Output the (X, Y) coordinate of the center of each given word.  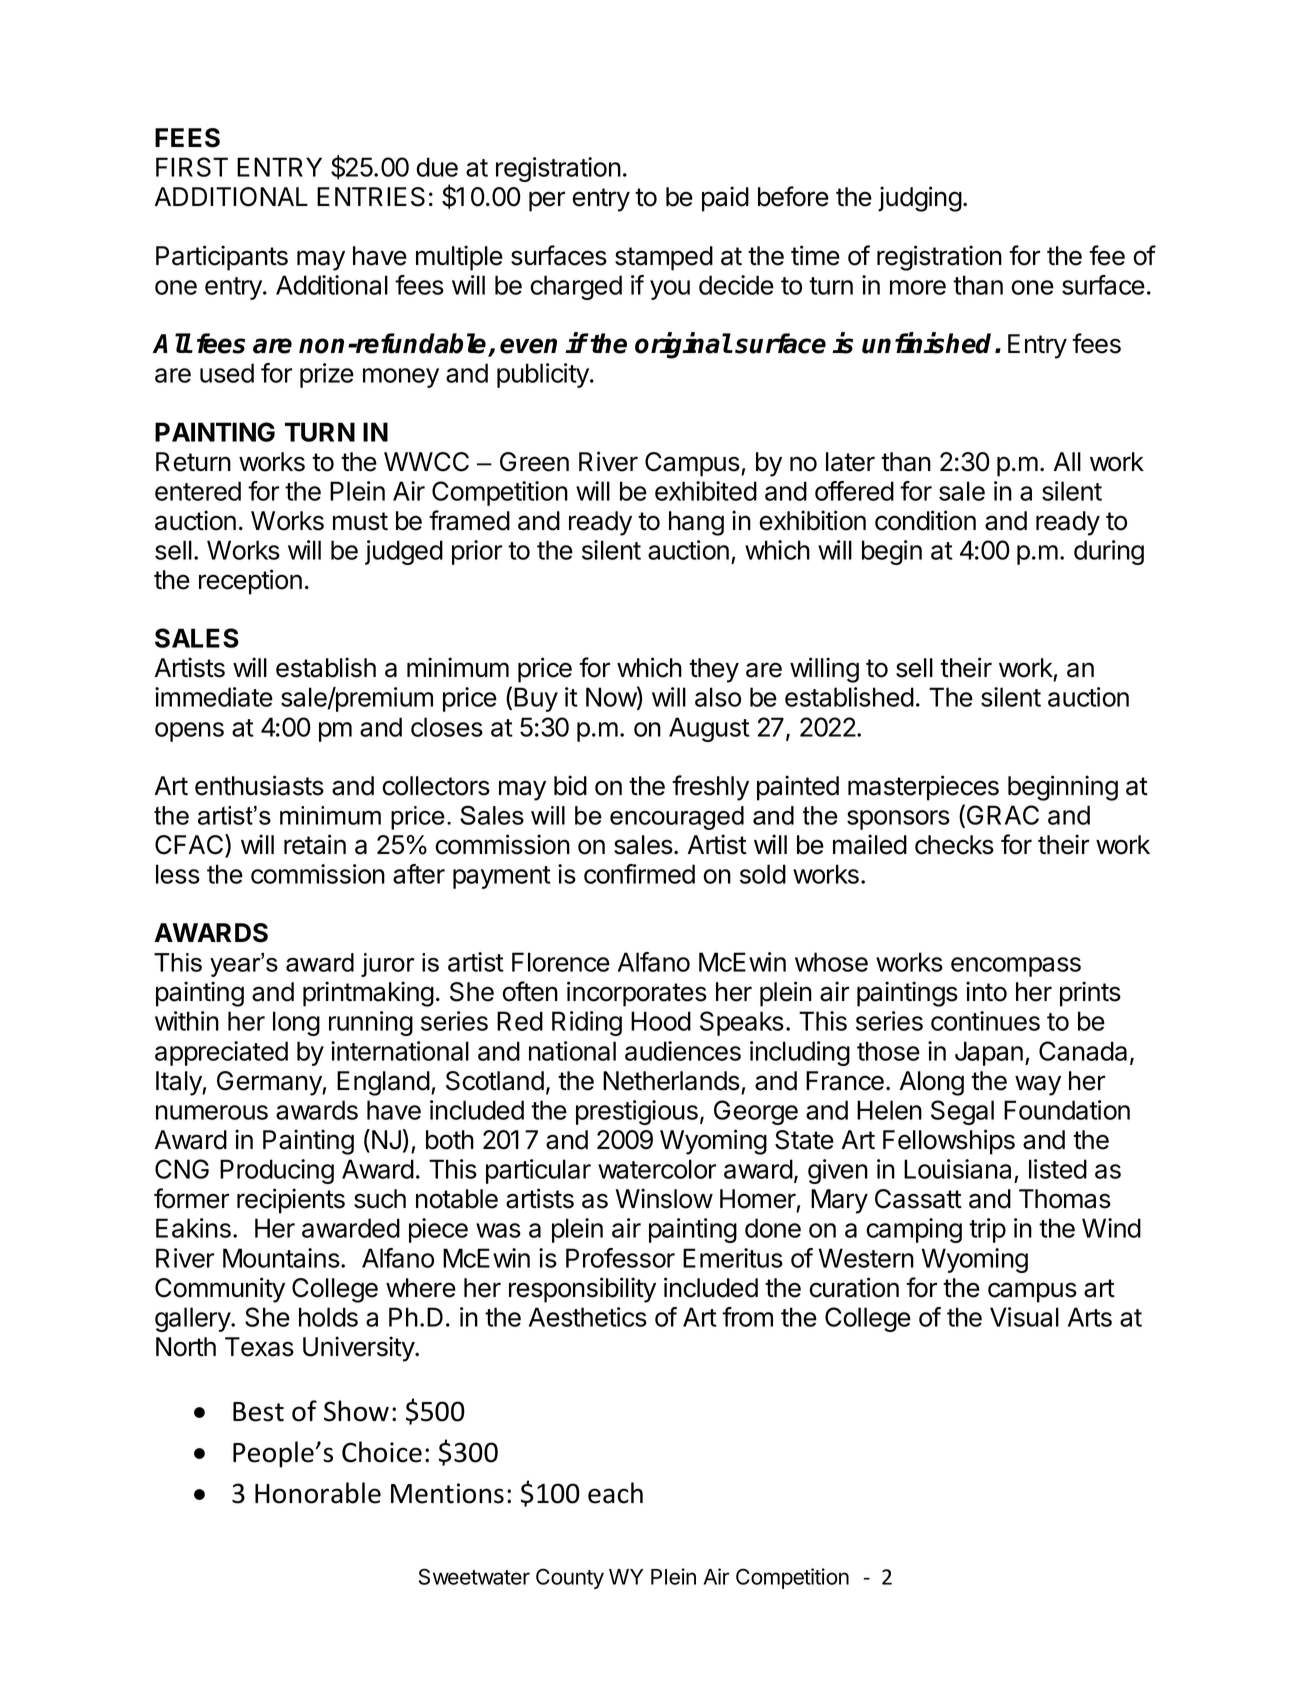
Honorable (318, 1493)
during (1109, 552)
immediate (214, 697)
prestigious (637, 1112)
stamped (664, 258)
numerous (212, 1112)
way (1038, 1085)
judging (920, 199)
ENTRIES (371, 197)
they (714, 670)
